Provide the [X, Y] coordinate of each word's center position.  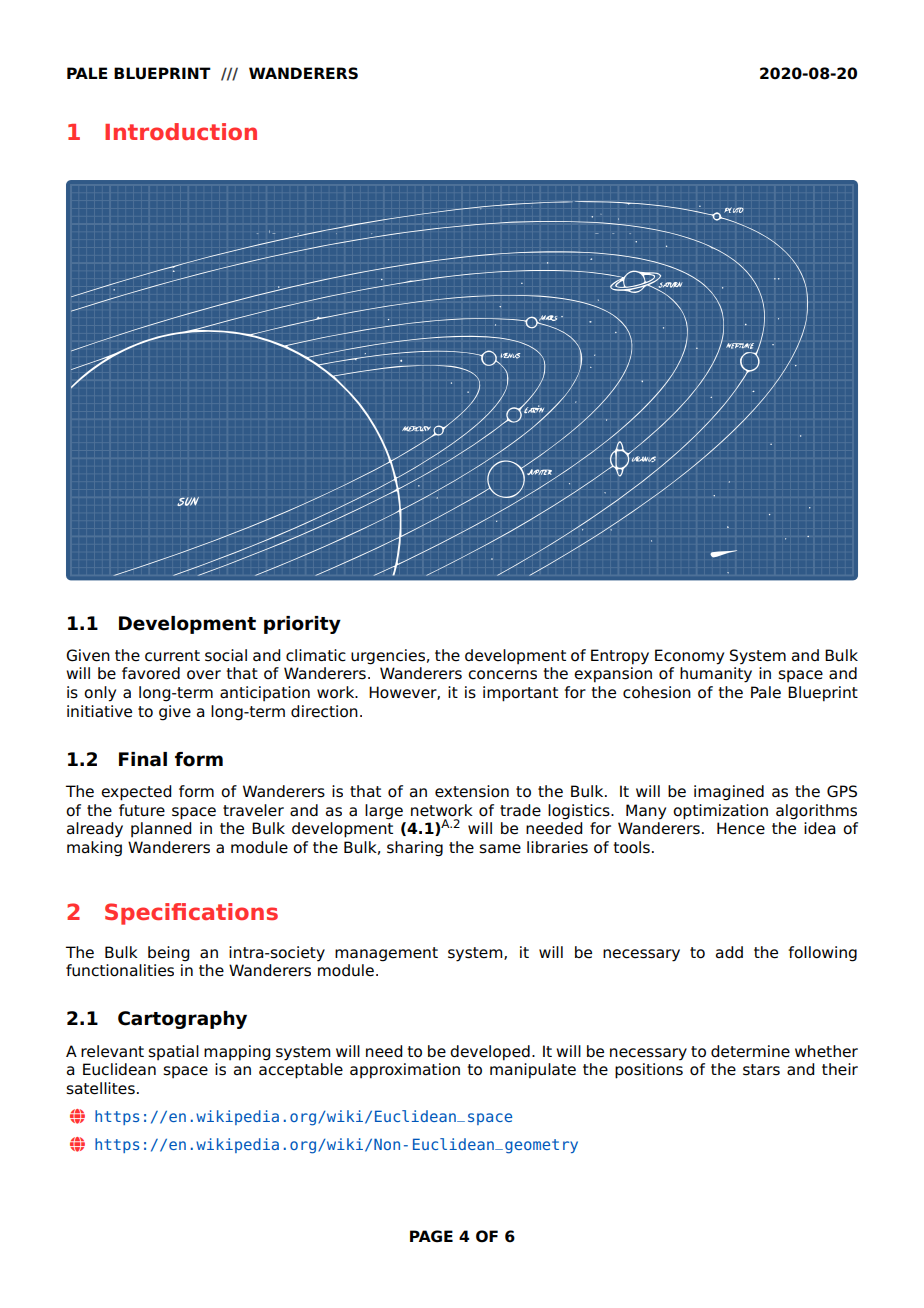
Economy [689, 657]
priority [302, 625]
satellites [100, 1088]
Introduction [181, 131]
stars [761, 1070]
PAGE [431, 1236]
